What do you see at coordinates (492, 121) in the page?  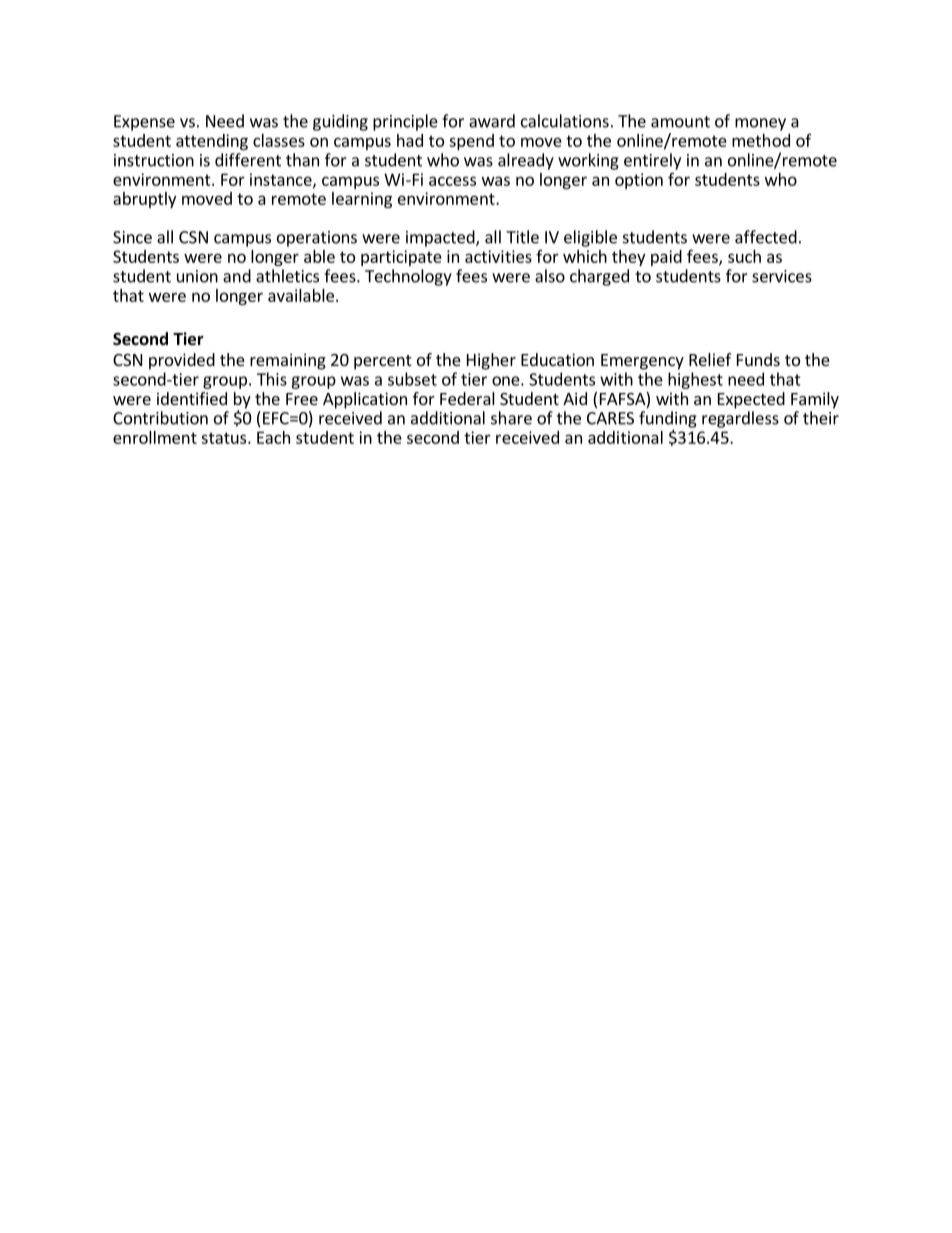 I see `award` at bounding box center [492, 121].
